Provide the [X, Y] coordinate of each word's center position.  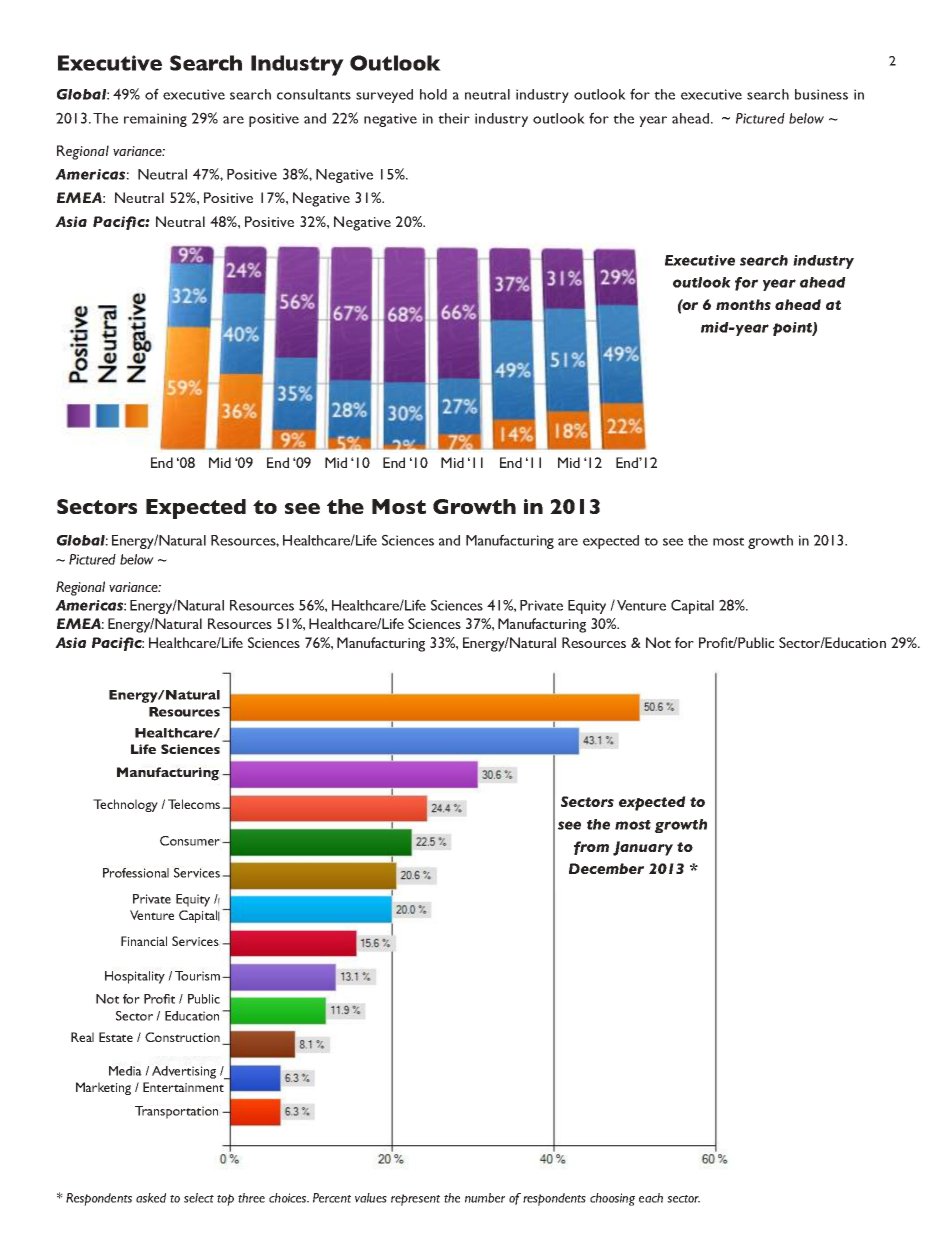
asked [151, 1198]
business [821, 94]
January [643, 848]
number [485, 1198]
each [651, 1198]
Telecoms [195, 804]
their [454, 118]
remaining [155, 120]
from [591, 848]
